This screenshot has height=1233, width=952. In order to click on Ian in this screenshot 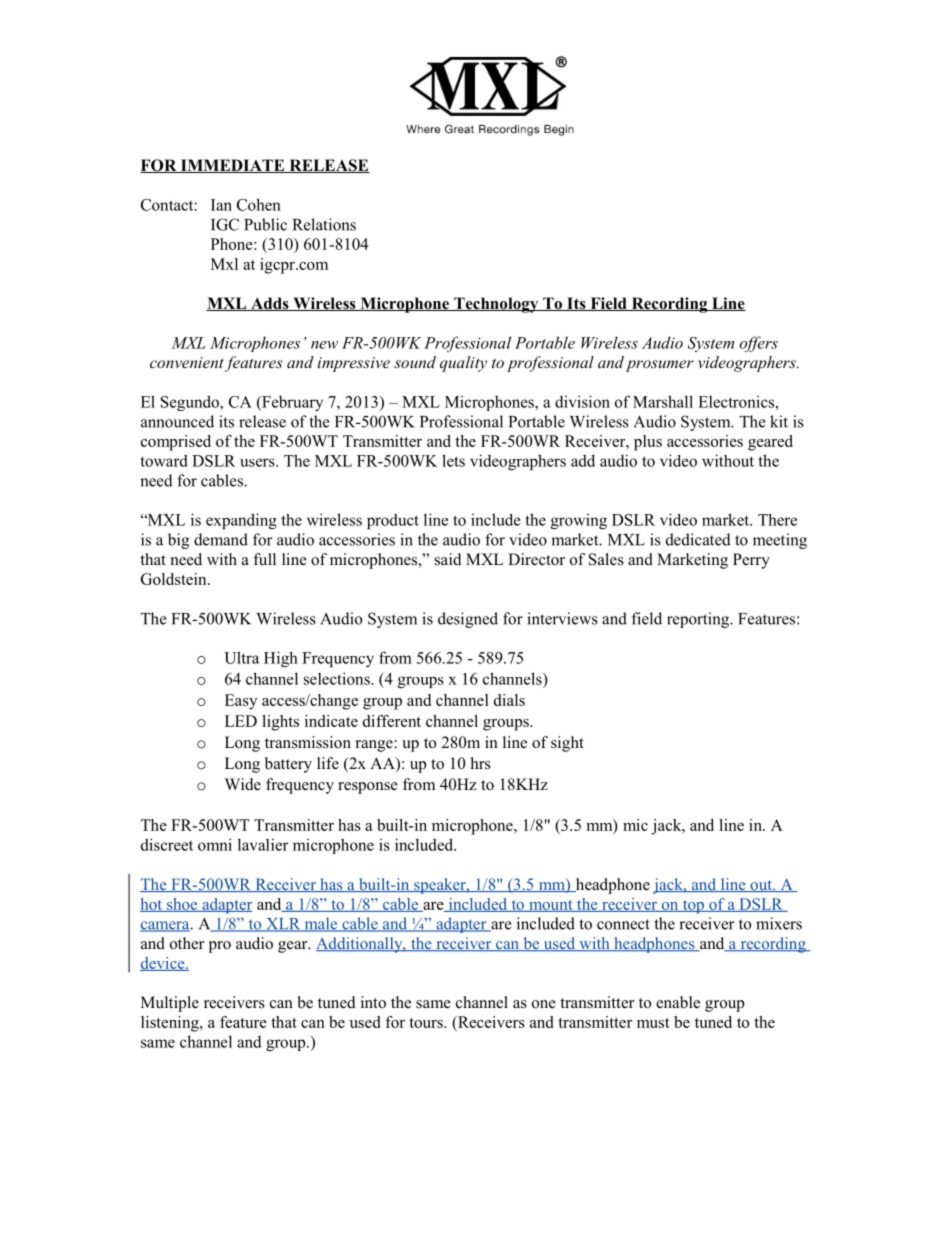, I will do `click(221, 205)`.
